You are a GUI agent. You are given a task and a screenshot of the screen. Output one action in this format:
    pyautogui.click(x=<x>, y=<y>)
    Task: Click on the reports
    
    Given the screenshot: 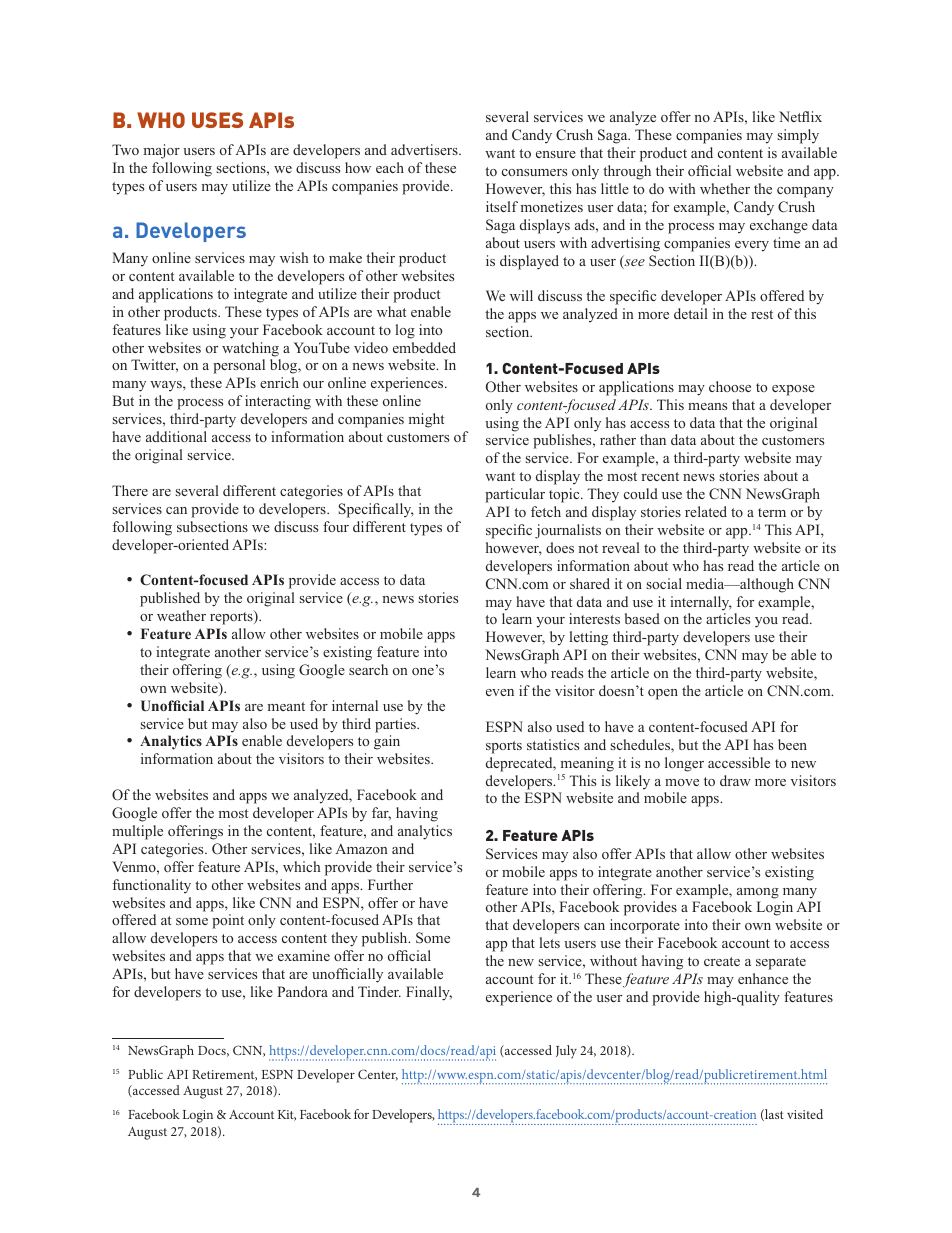 What is the action you would take?
    pyautogui.click(x=232, y=617)
